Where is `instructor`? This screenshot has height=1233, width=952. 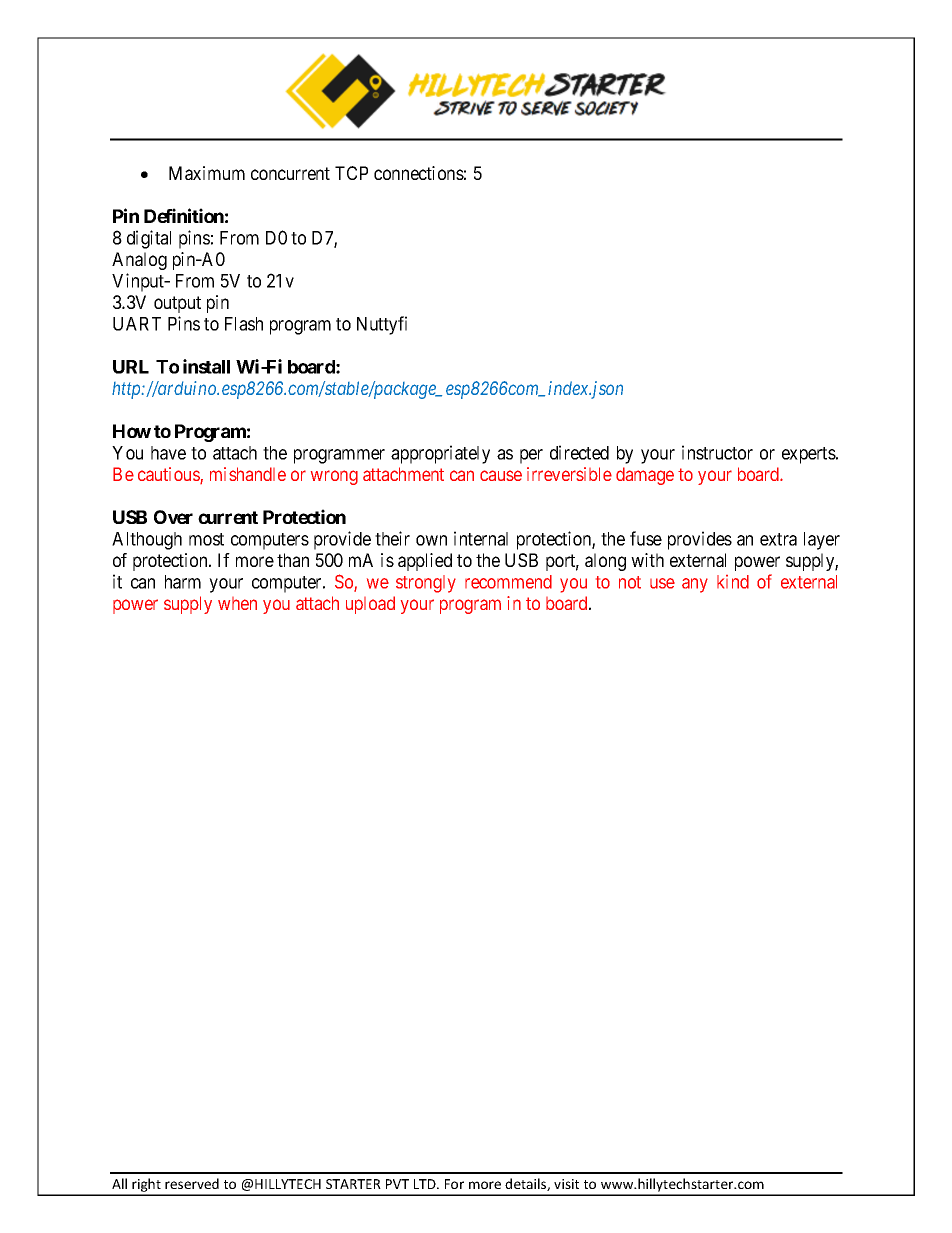 instructor is located at coordinates (717, 452).
